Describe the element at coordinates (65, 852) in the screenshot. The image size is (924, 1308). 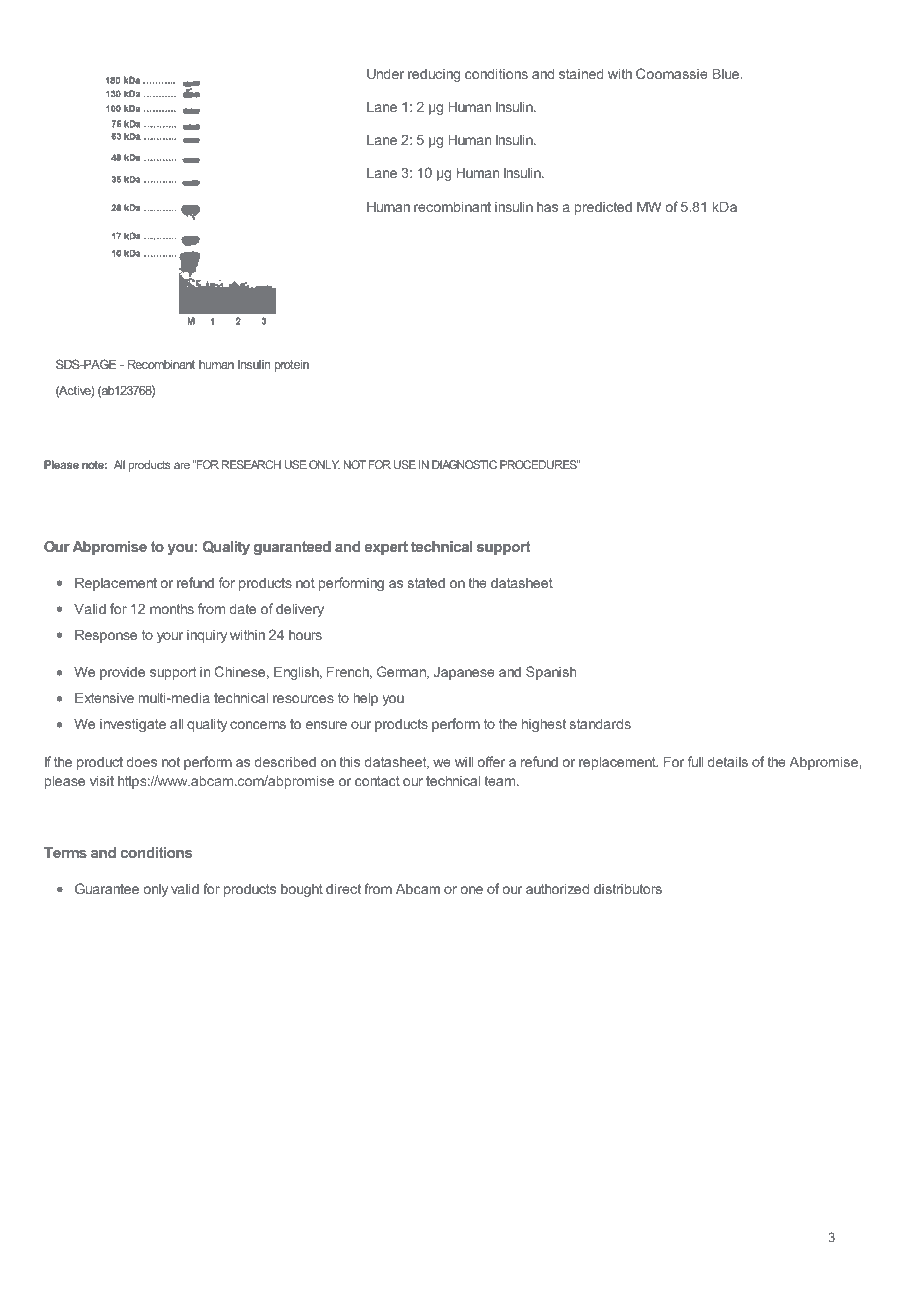
I see `Terms` at that location.
